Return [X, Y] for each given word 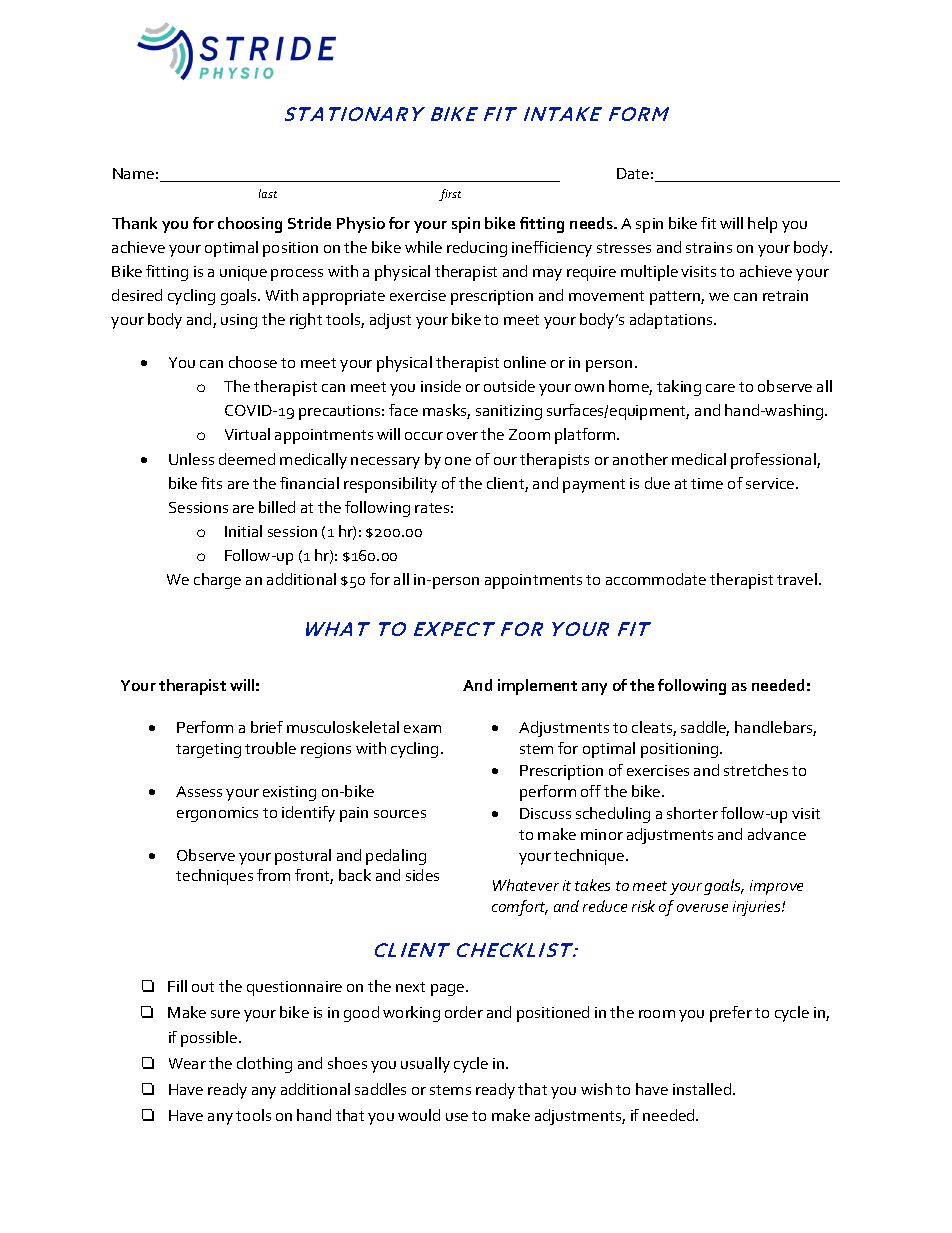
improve [776, 887]
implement [537, 687]
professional [774, 461]
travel [797, 579]
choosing [250, 225]
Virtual [247, 434]
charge [217, 581]
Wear [187, 1063]
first [450, 195]
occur [424, 436]
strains [709, 247]
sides [422, 875]
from [273, 875]
